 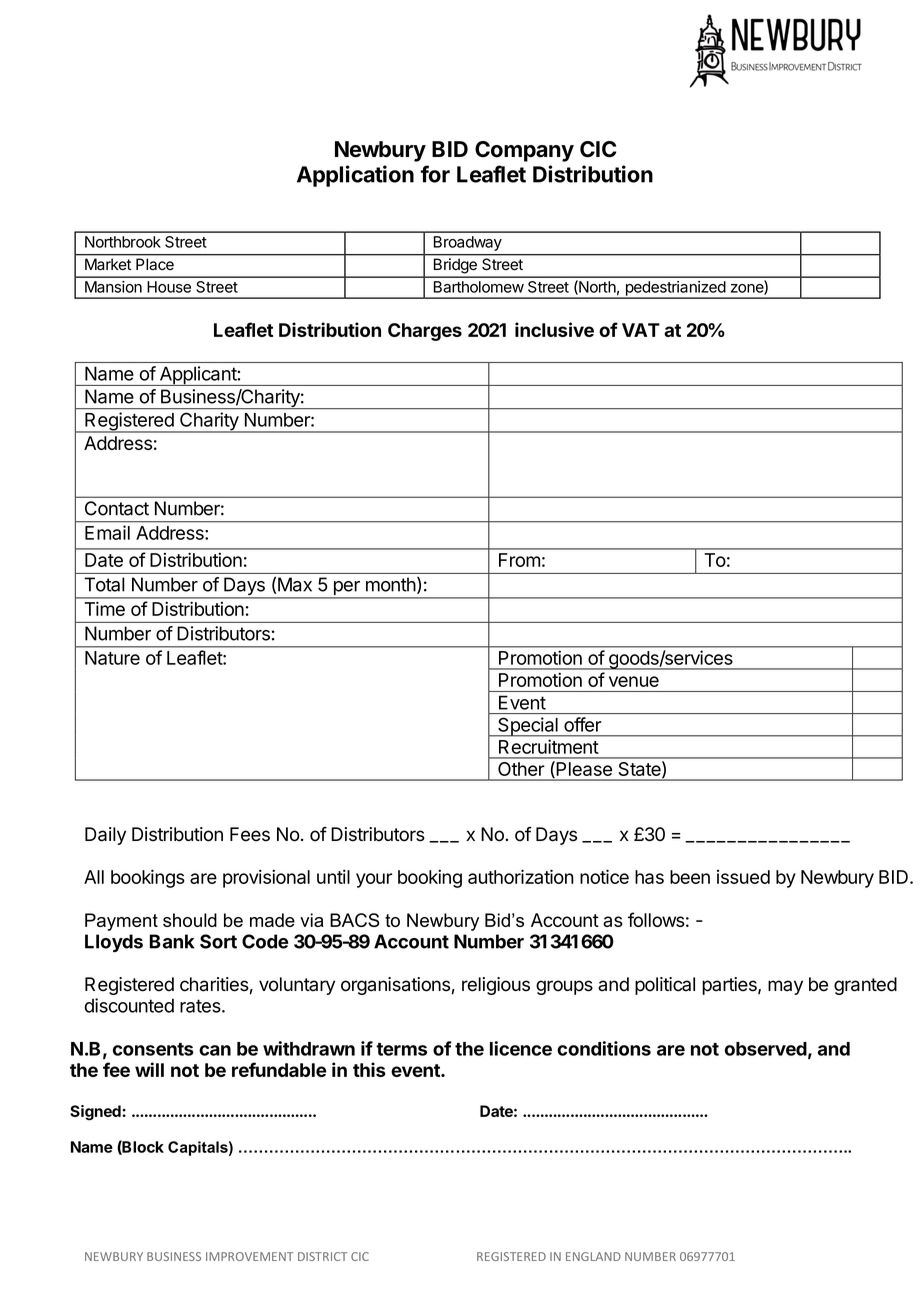 What do you see at coordinates (641, 330) in the screenshot?
I see `VAT` at bounding box center [641, 330].
